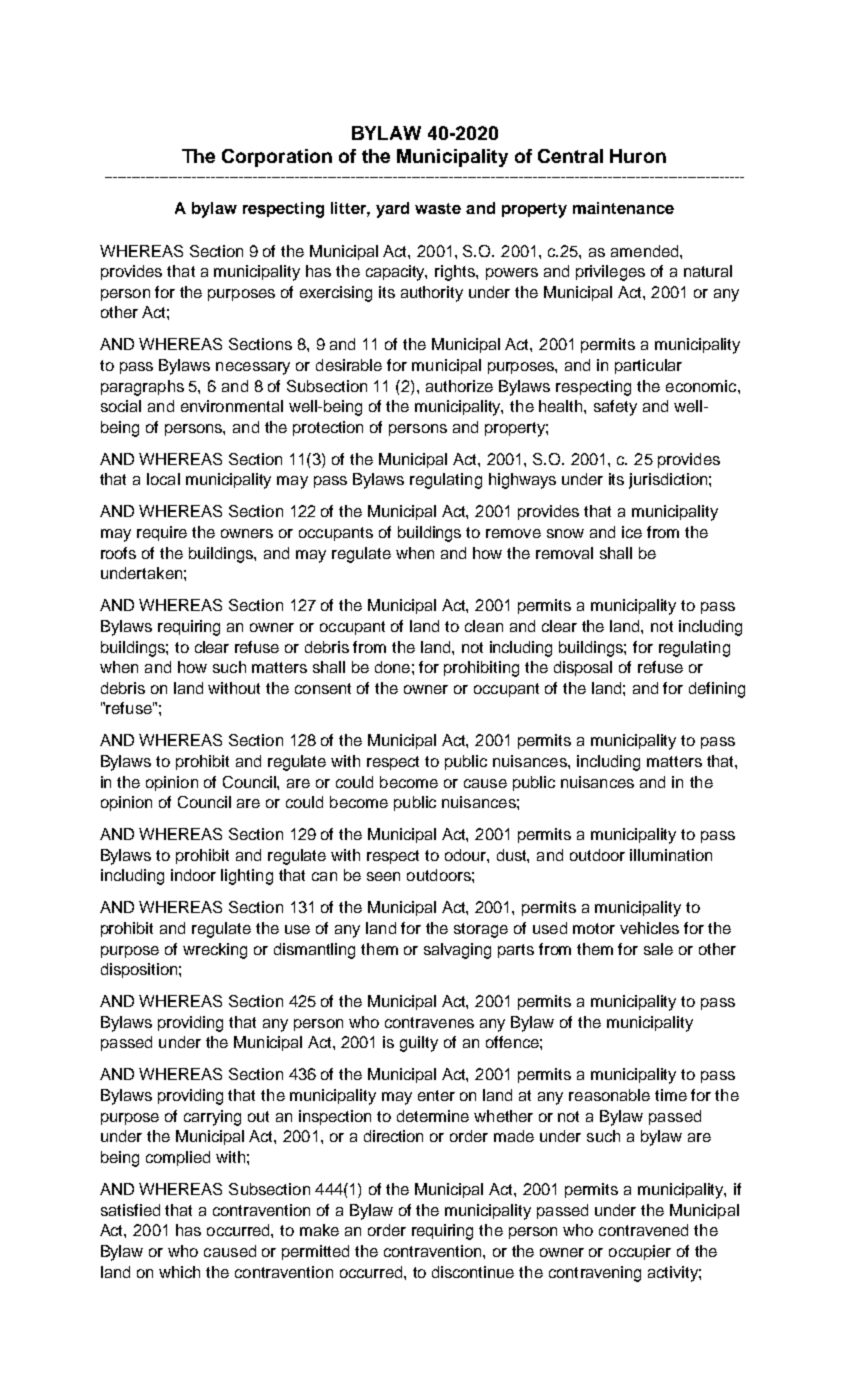 Image resolution: width=849 pixels, height=1400 pixels. Describe the element at coordinates (717, 690) in the image. I see `defining` at that location.
